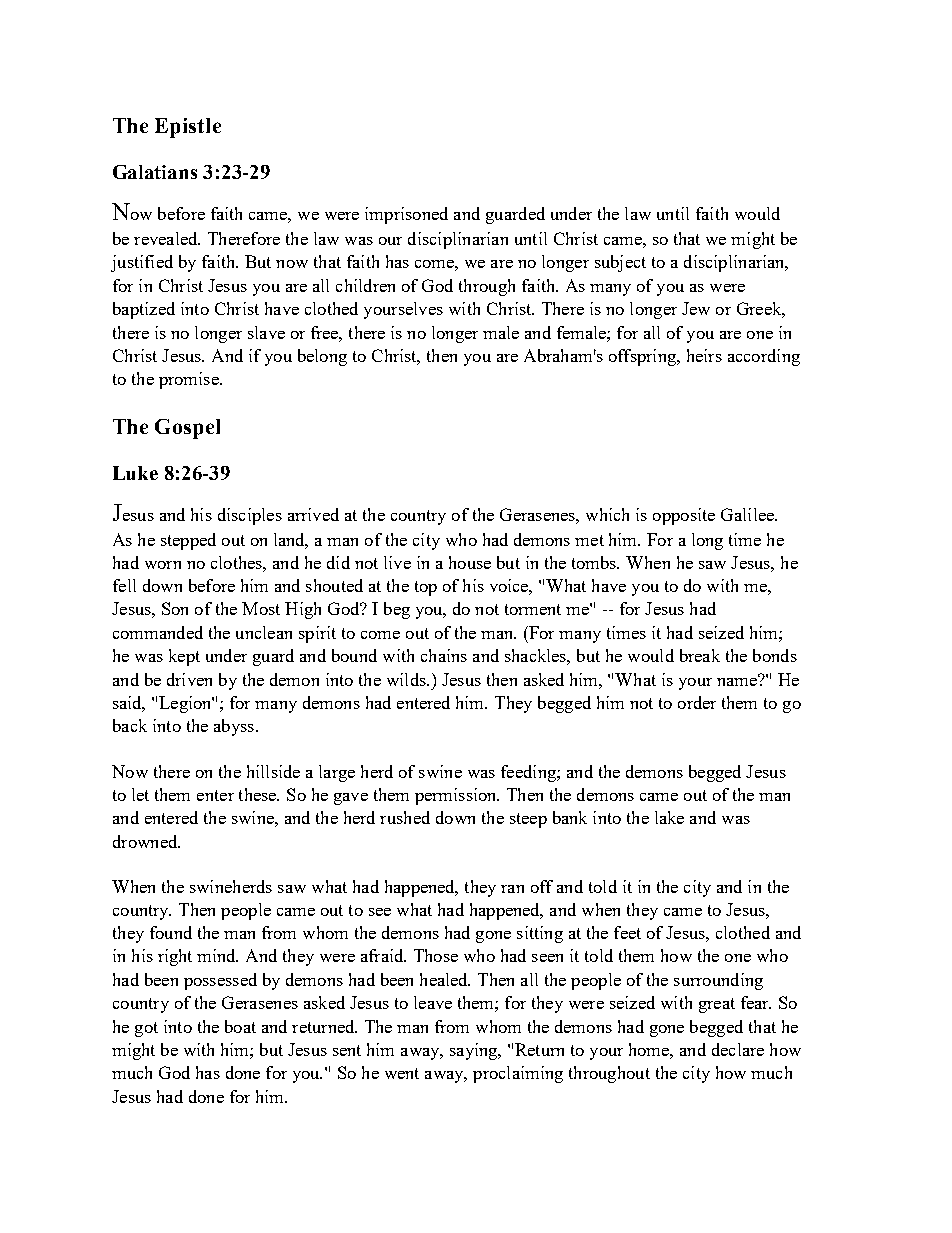 The height and width of the document is (1233, 952). Describe the element at coordinates (240, 1026) in the document. I see `boat` at that location.
